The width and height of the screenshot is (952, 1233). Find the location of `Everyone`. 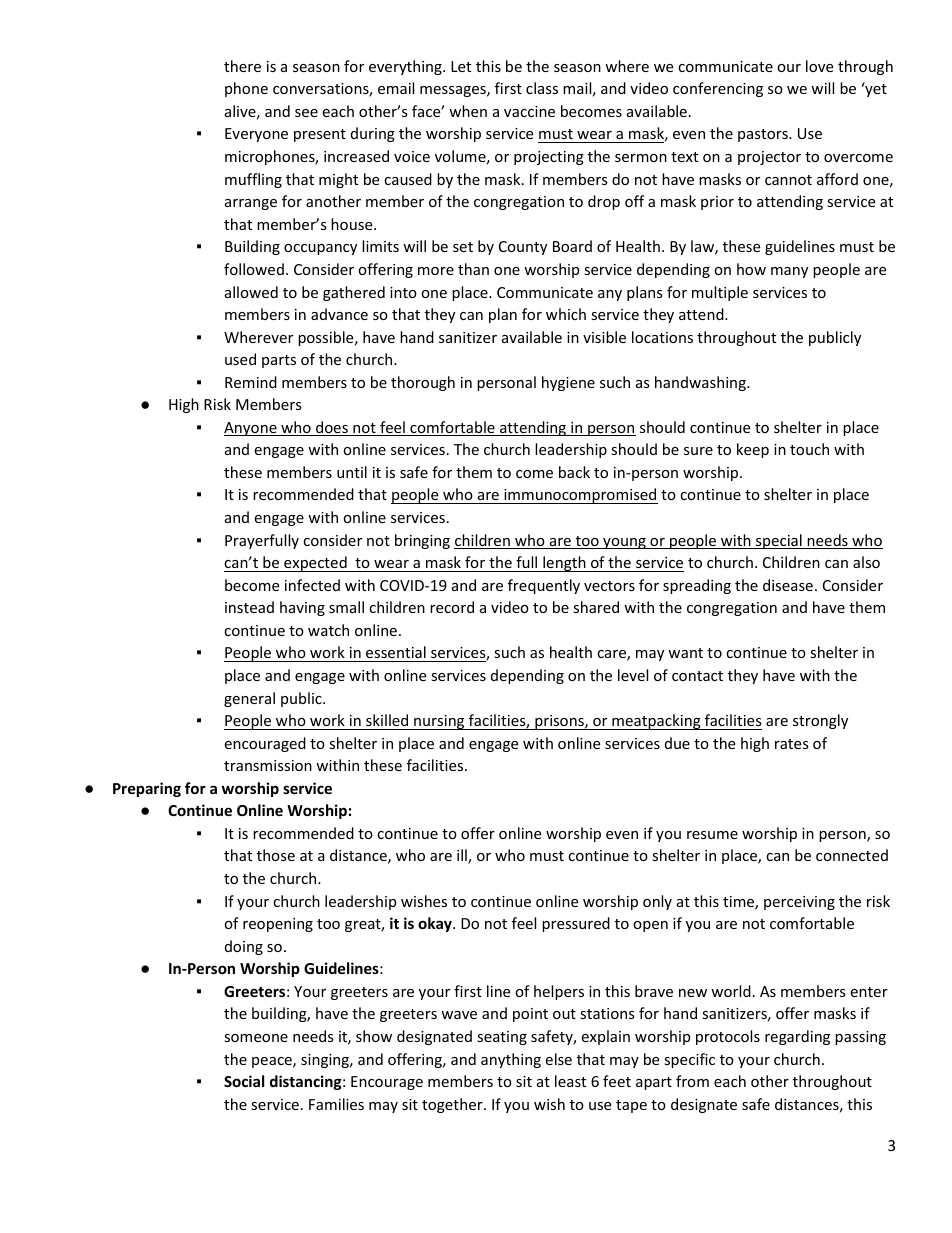

Everyone is located at coordinates (256, 135).
